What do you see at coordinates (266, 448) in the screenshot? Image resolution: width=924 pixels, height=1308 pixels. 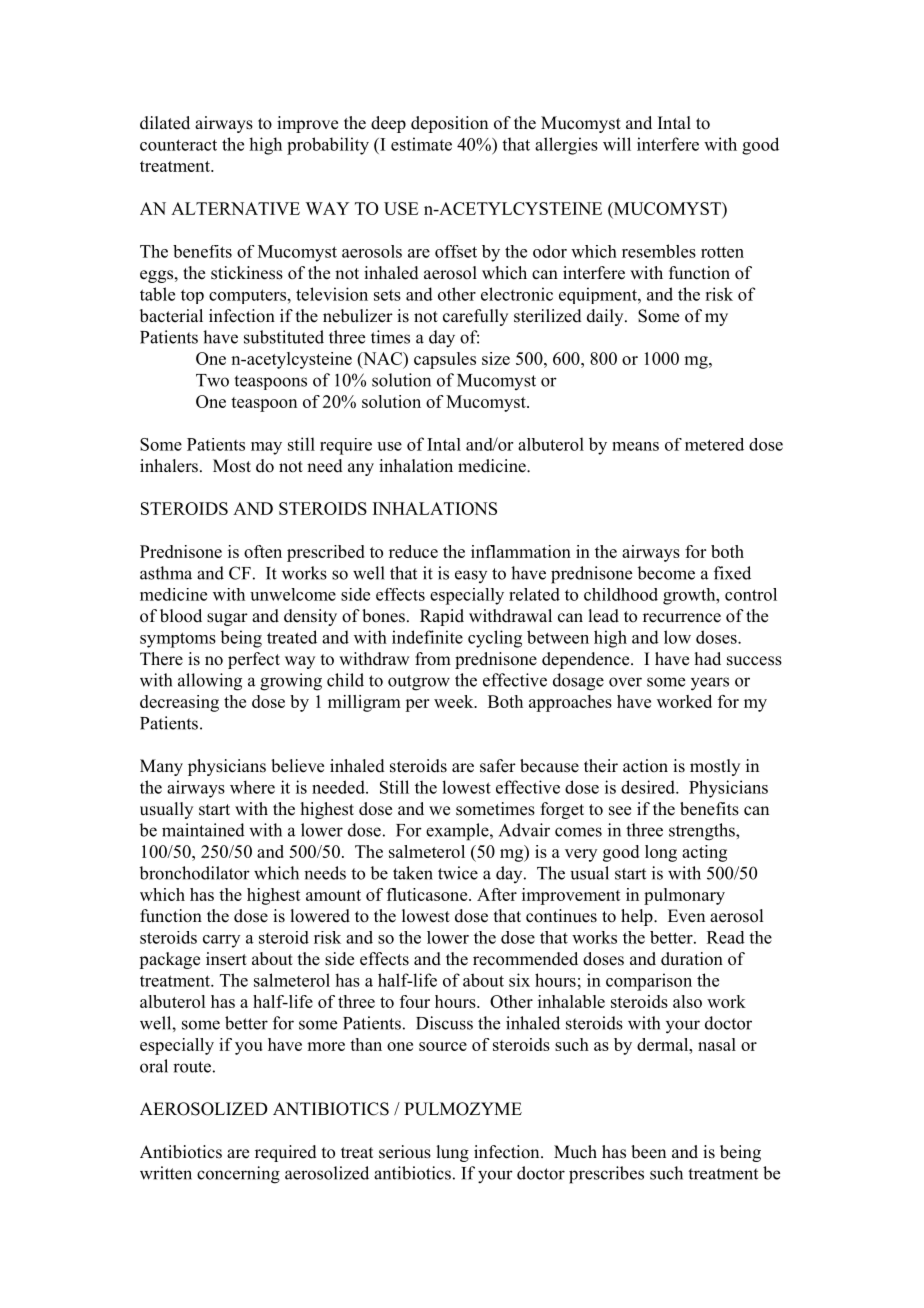 I see `may` at bounding box center [266, 448].
